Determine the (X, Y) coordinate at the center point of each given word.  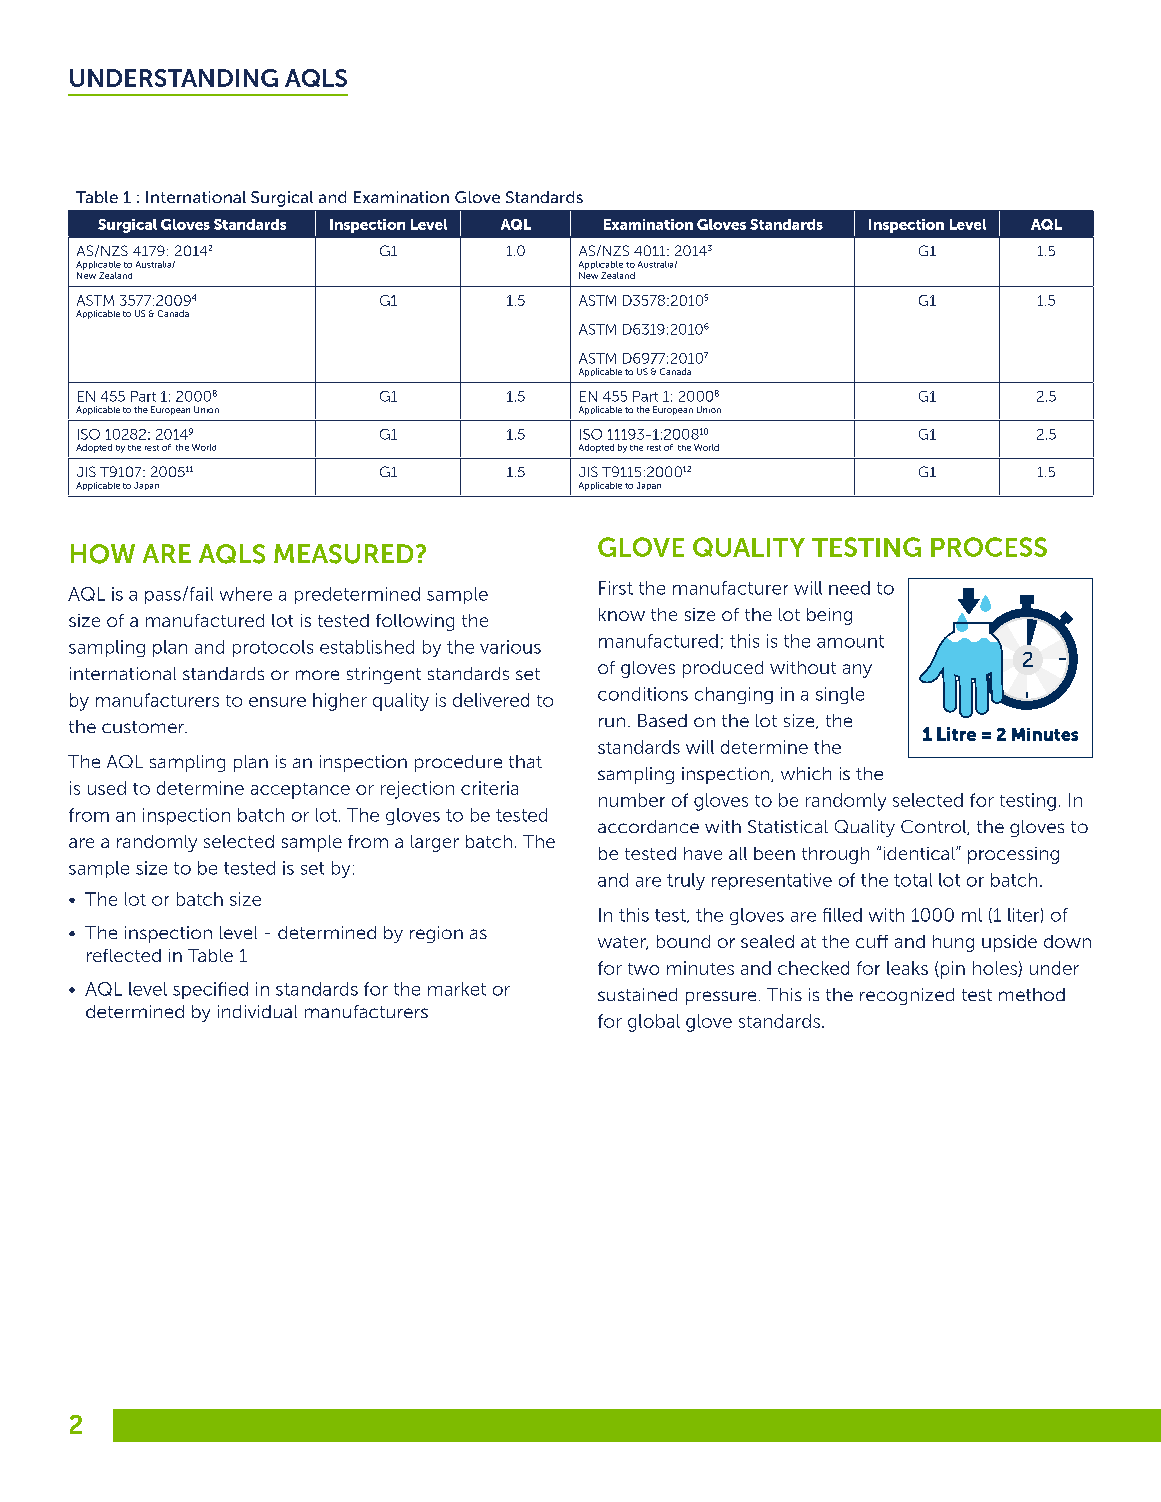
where (246, 594)
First (616, 588)
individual (257, 1011)
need (849, 588)
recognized (907, 996)
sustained (637, 994)
